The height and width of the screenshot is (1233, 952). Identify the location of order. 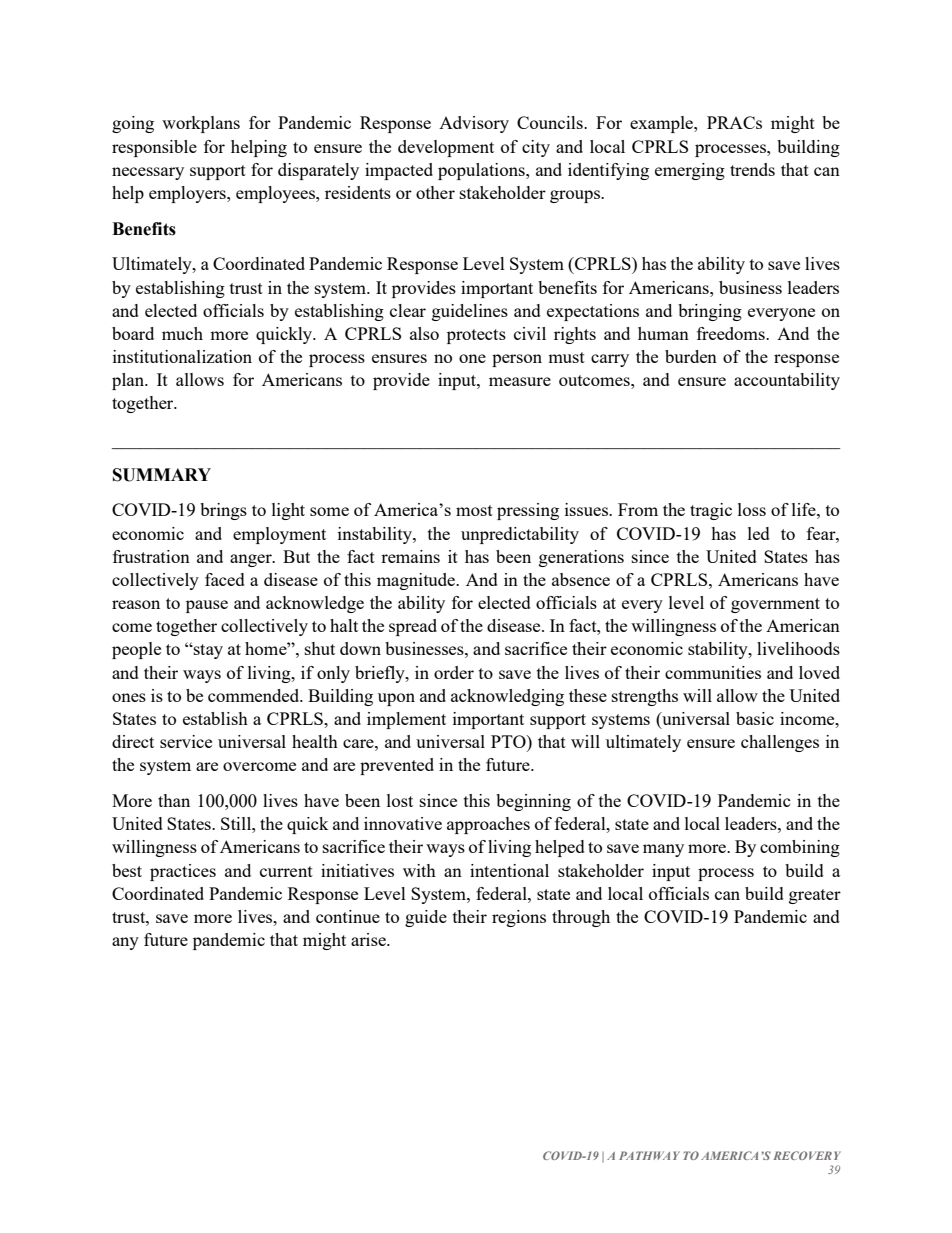
(454, 672).
